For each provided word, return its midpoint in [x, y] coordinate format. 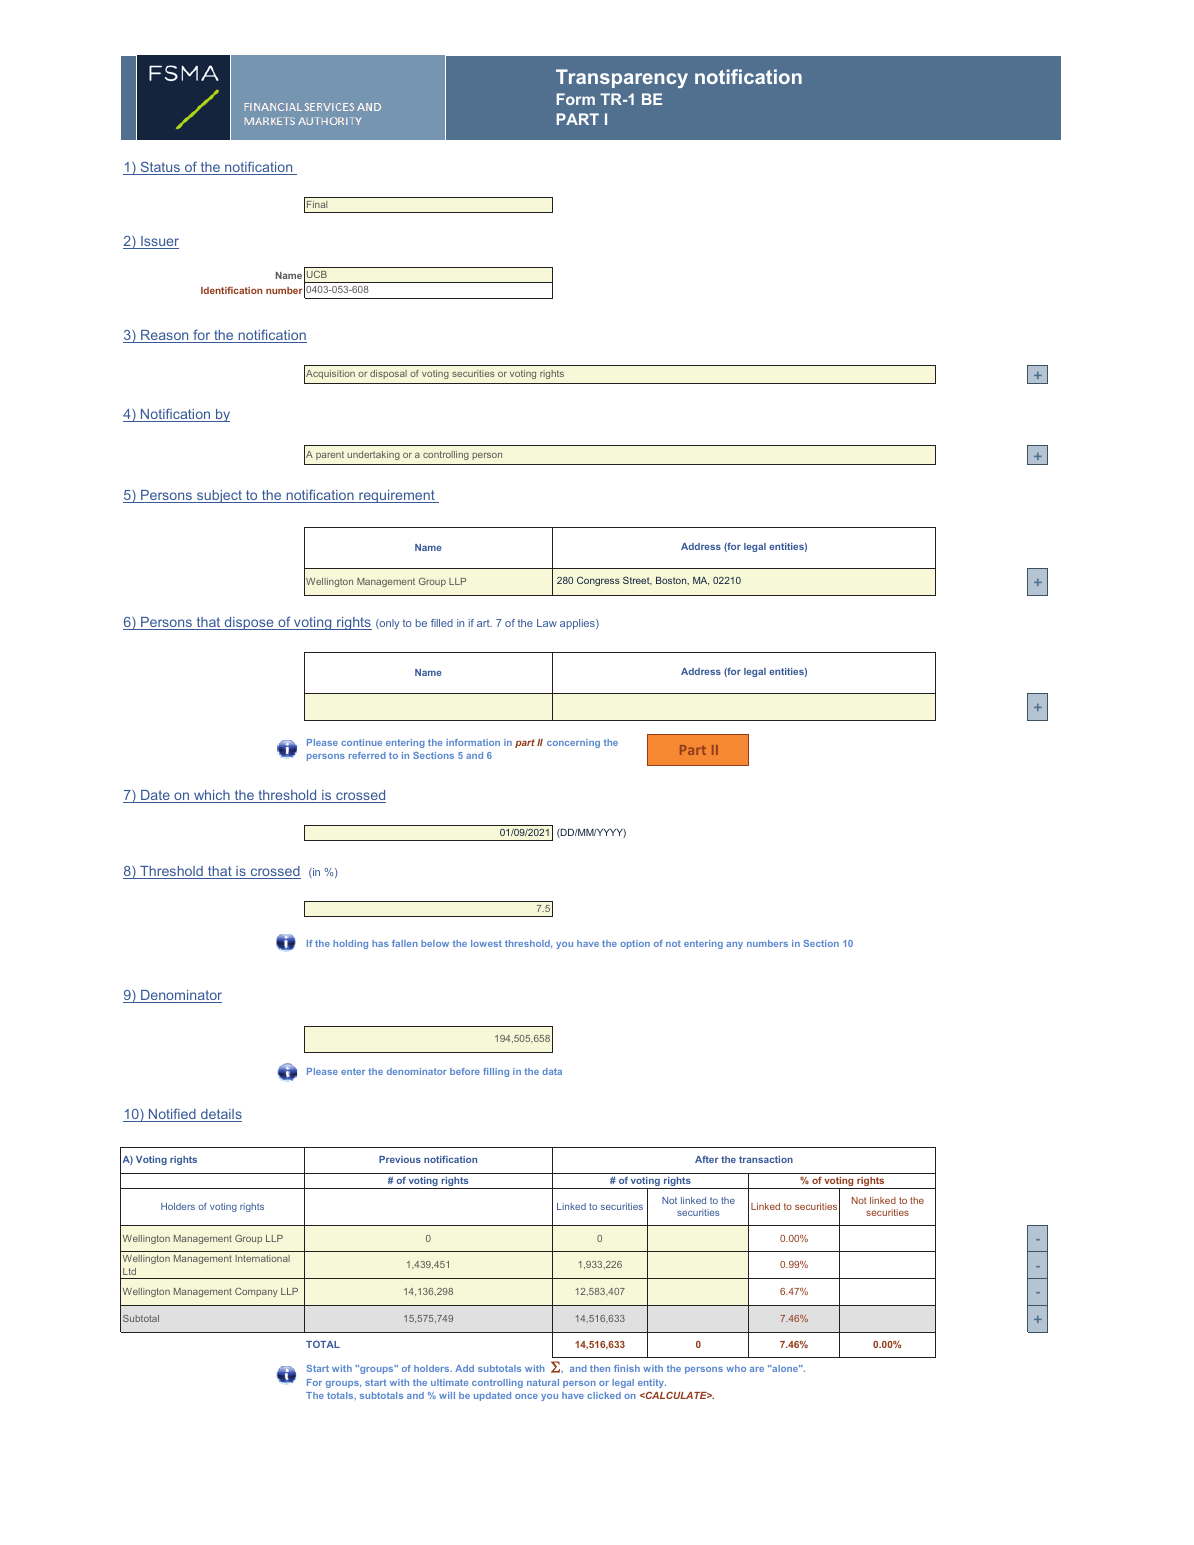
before [465, 1071]
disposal [388, 374]
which [212, 796]
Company [256, 1292]
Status [160, 168]
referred [367, 755]
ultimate [449, 1382]
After [707, 1159]
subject [219, 496]
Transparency [622, 78]
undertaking [373, 455]
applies [578, 624]
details [220, 1115]
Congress [598, 581]
